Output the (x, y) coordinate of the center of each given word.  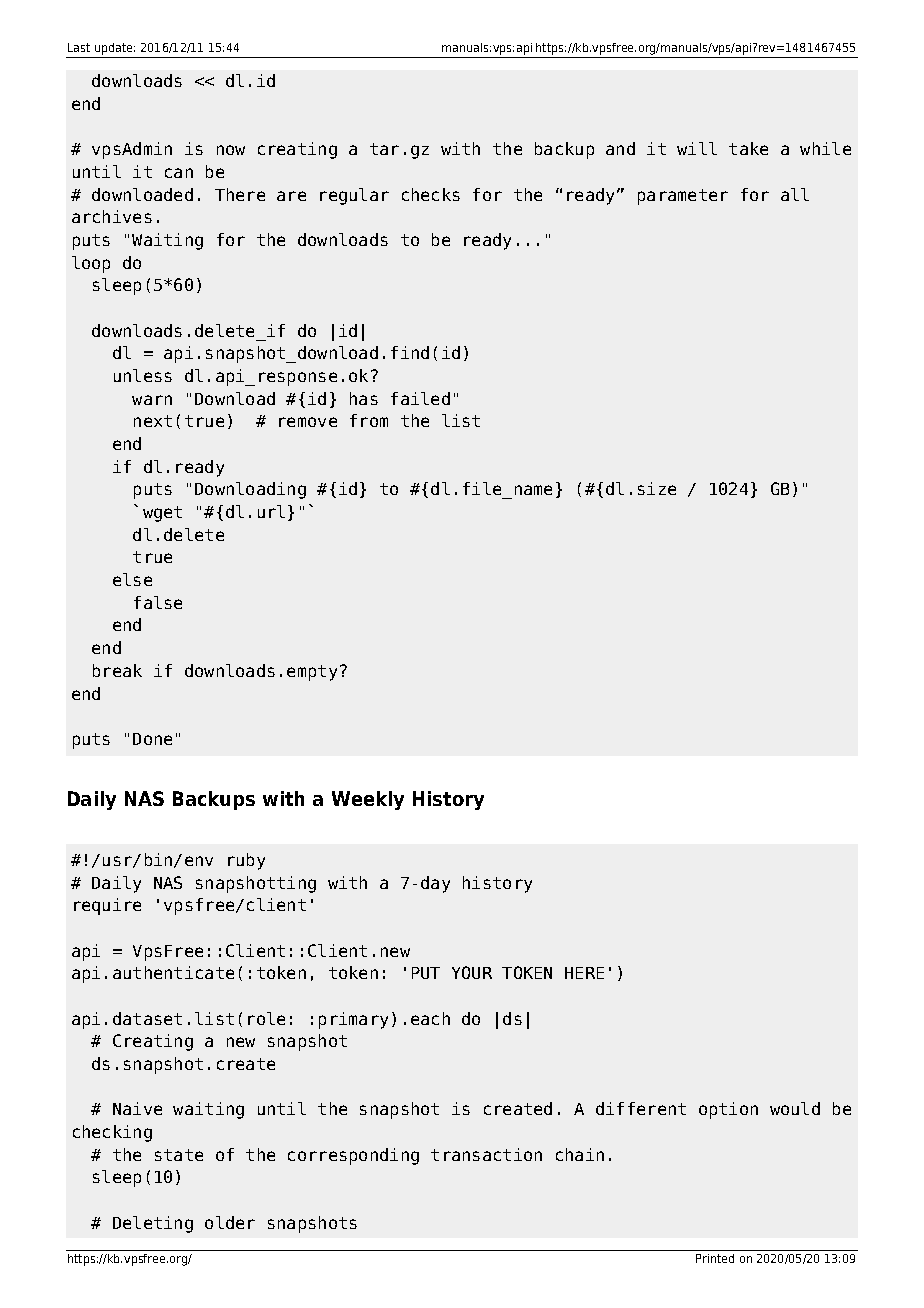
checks (431, 194)
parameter (683, 197)
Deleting (153, 1224)
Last (79, 47)
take (748, 148)
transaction (486, 1154)
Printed (715, 1258)
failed (420, 398)
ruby (246, 861)
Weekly (368, 800)
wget (162, 514)
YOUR (472, 972)
